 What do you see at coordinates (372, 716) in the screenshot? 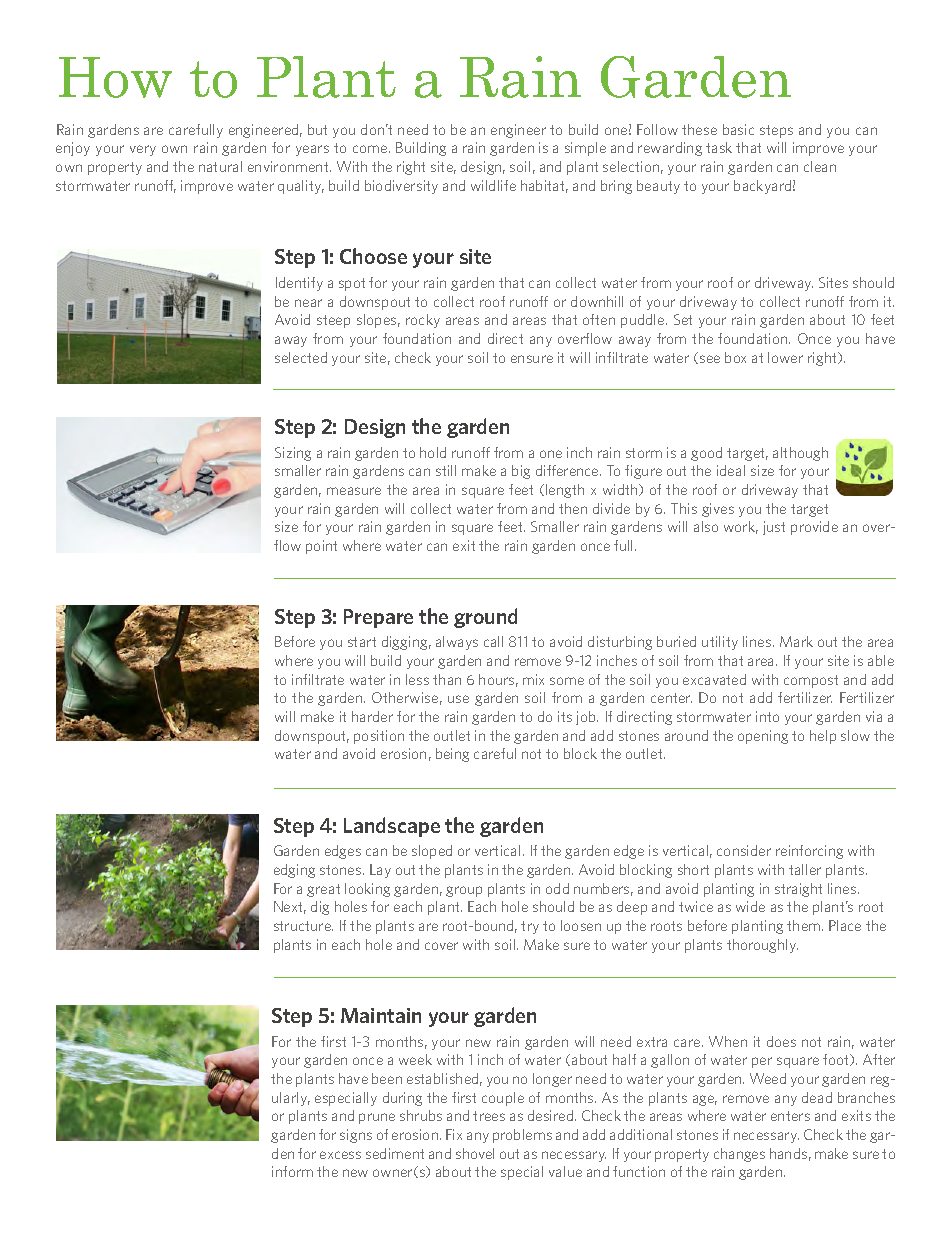
I see `harder` at bounding box center [372, 716].
